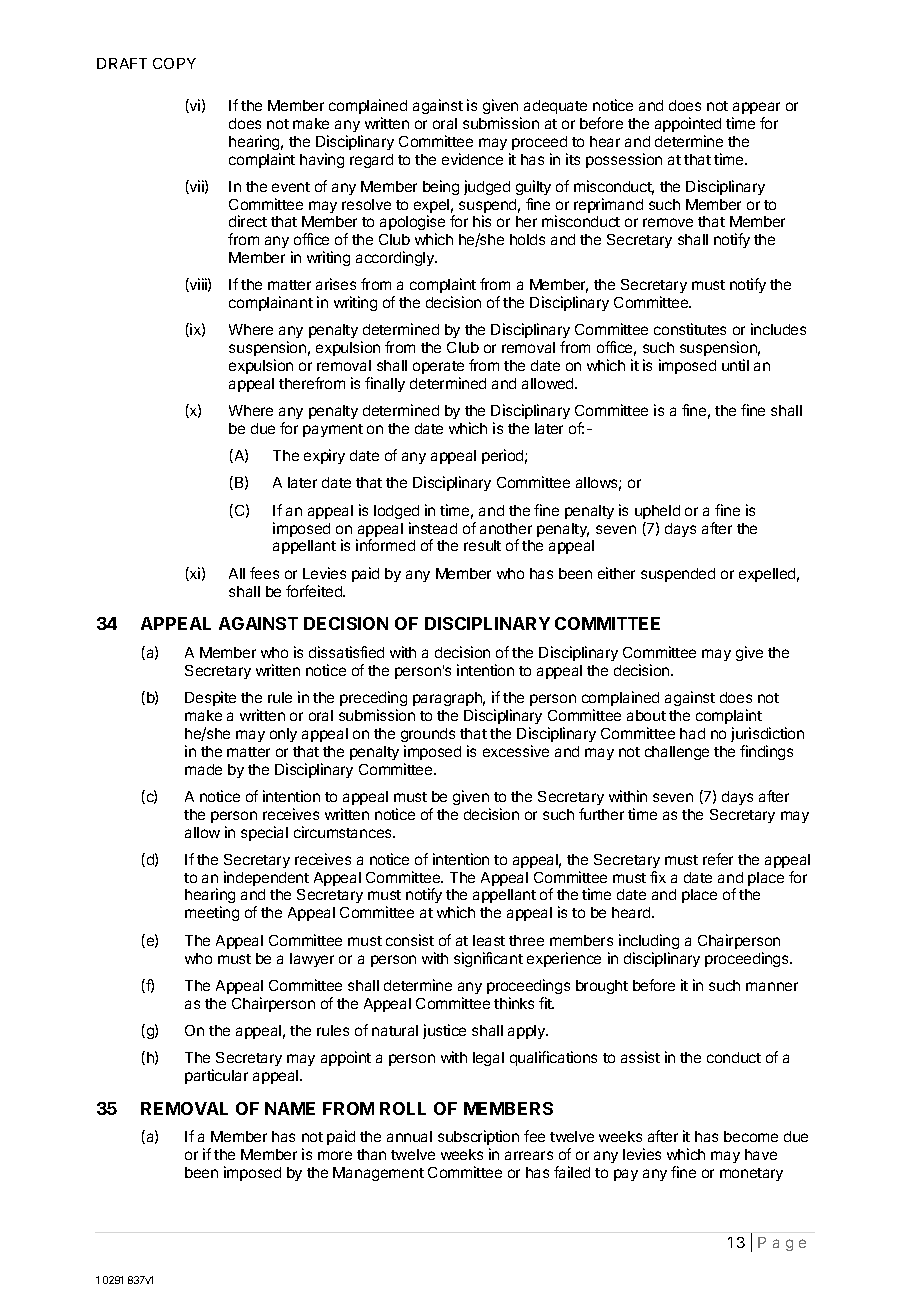 The image size is (924, 1308). Describe the element at coordinates (489, 940) in the image. I see `least` at that location.
